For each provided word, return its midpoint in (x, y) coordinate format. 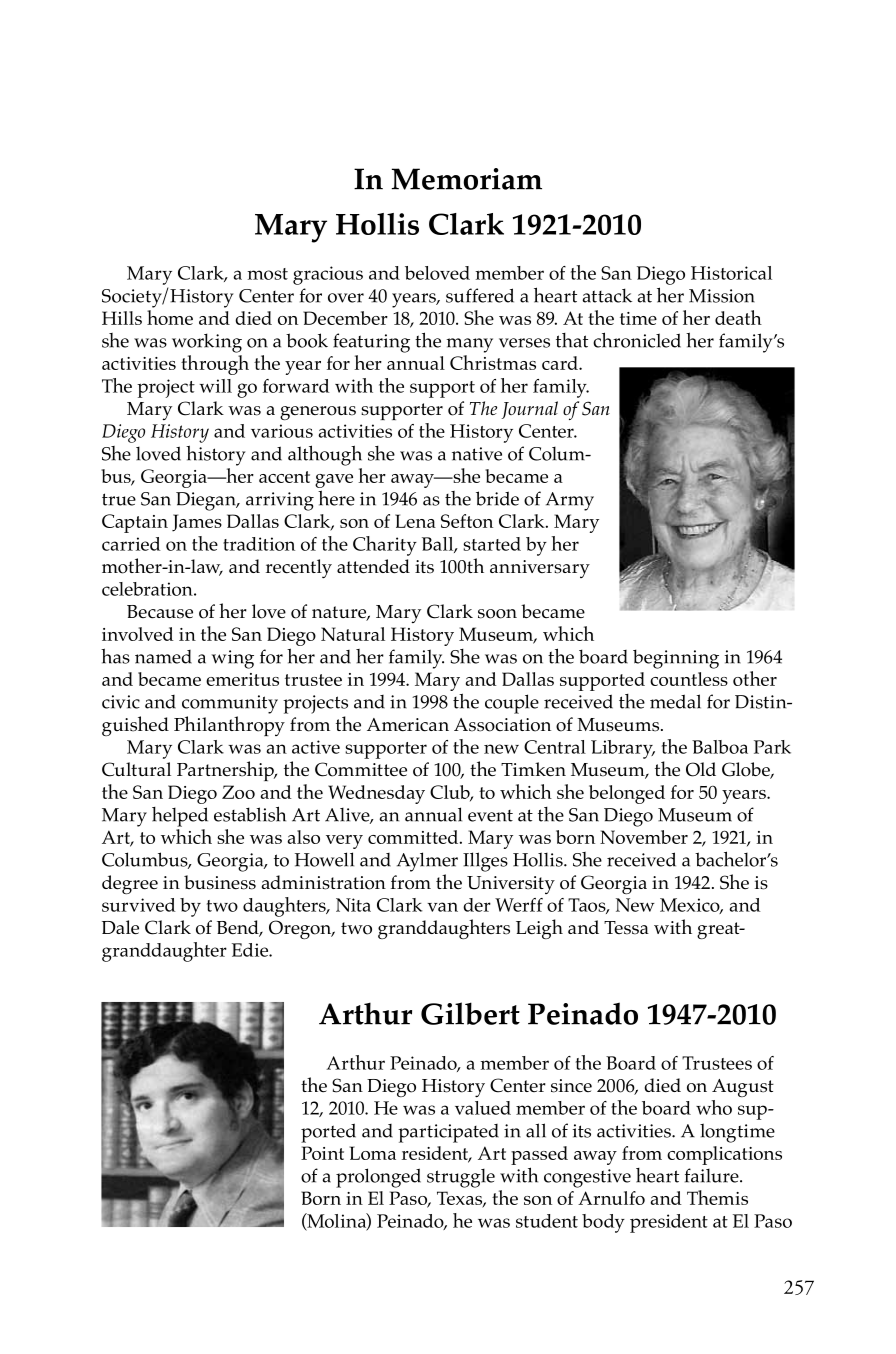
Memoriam (467, 179)
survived (139, 905)
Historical (731, 273)
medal (675, 701)
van (442, 907)
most (267, 274)
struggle (461, 1178)
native (477, 454)
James (197, 523)
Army (570, 501)
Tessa (626, 928)
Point (322, 1153)
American (408, 725)
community (230, 704)
